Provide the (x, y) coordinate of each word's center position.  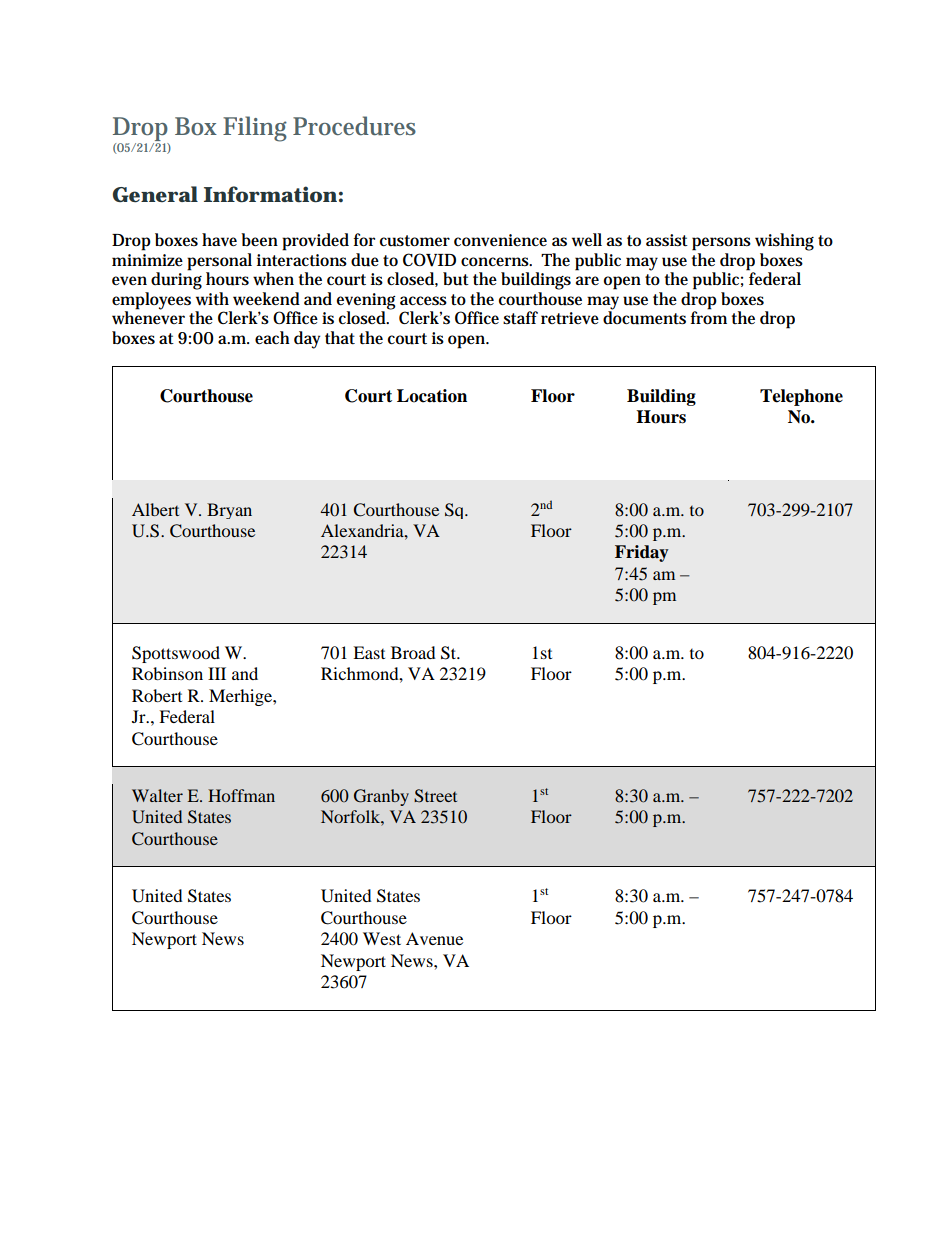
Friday (642, 553)
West (382, 938)
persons (721, 244)
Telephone (801, 397)
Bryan (229, 511)
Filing (255, 129)
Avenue (434, 938)
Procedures (354, 126)
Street (435, 796)
